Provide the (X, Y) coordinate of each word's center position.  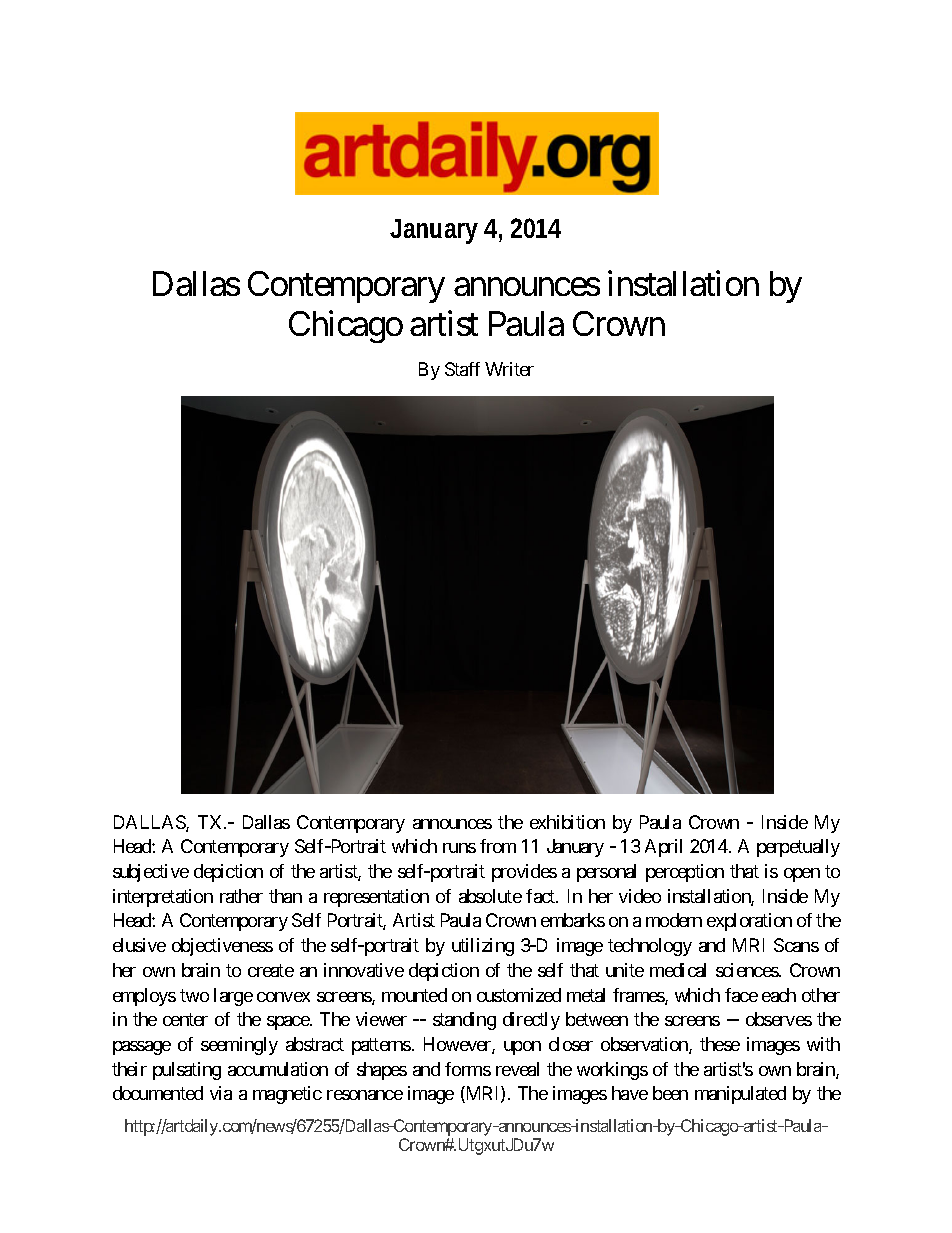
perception (685, 873)
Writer (509, 369)
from (498, 846)
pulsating (187, 1071)
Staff (462, 369)
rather (241, 896)
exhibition (567, 822)
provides (524, 873)
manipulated (740, 1095)
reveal (517, 1069)
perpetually (798, 848)
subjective (151, 873)
